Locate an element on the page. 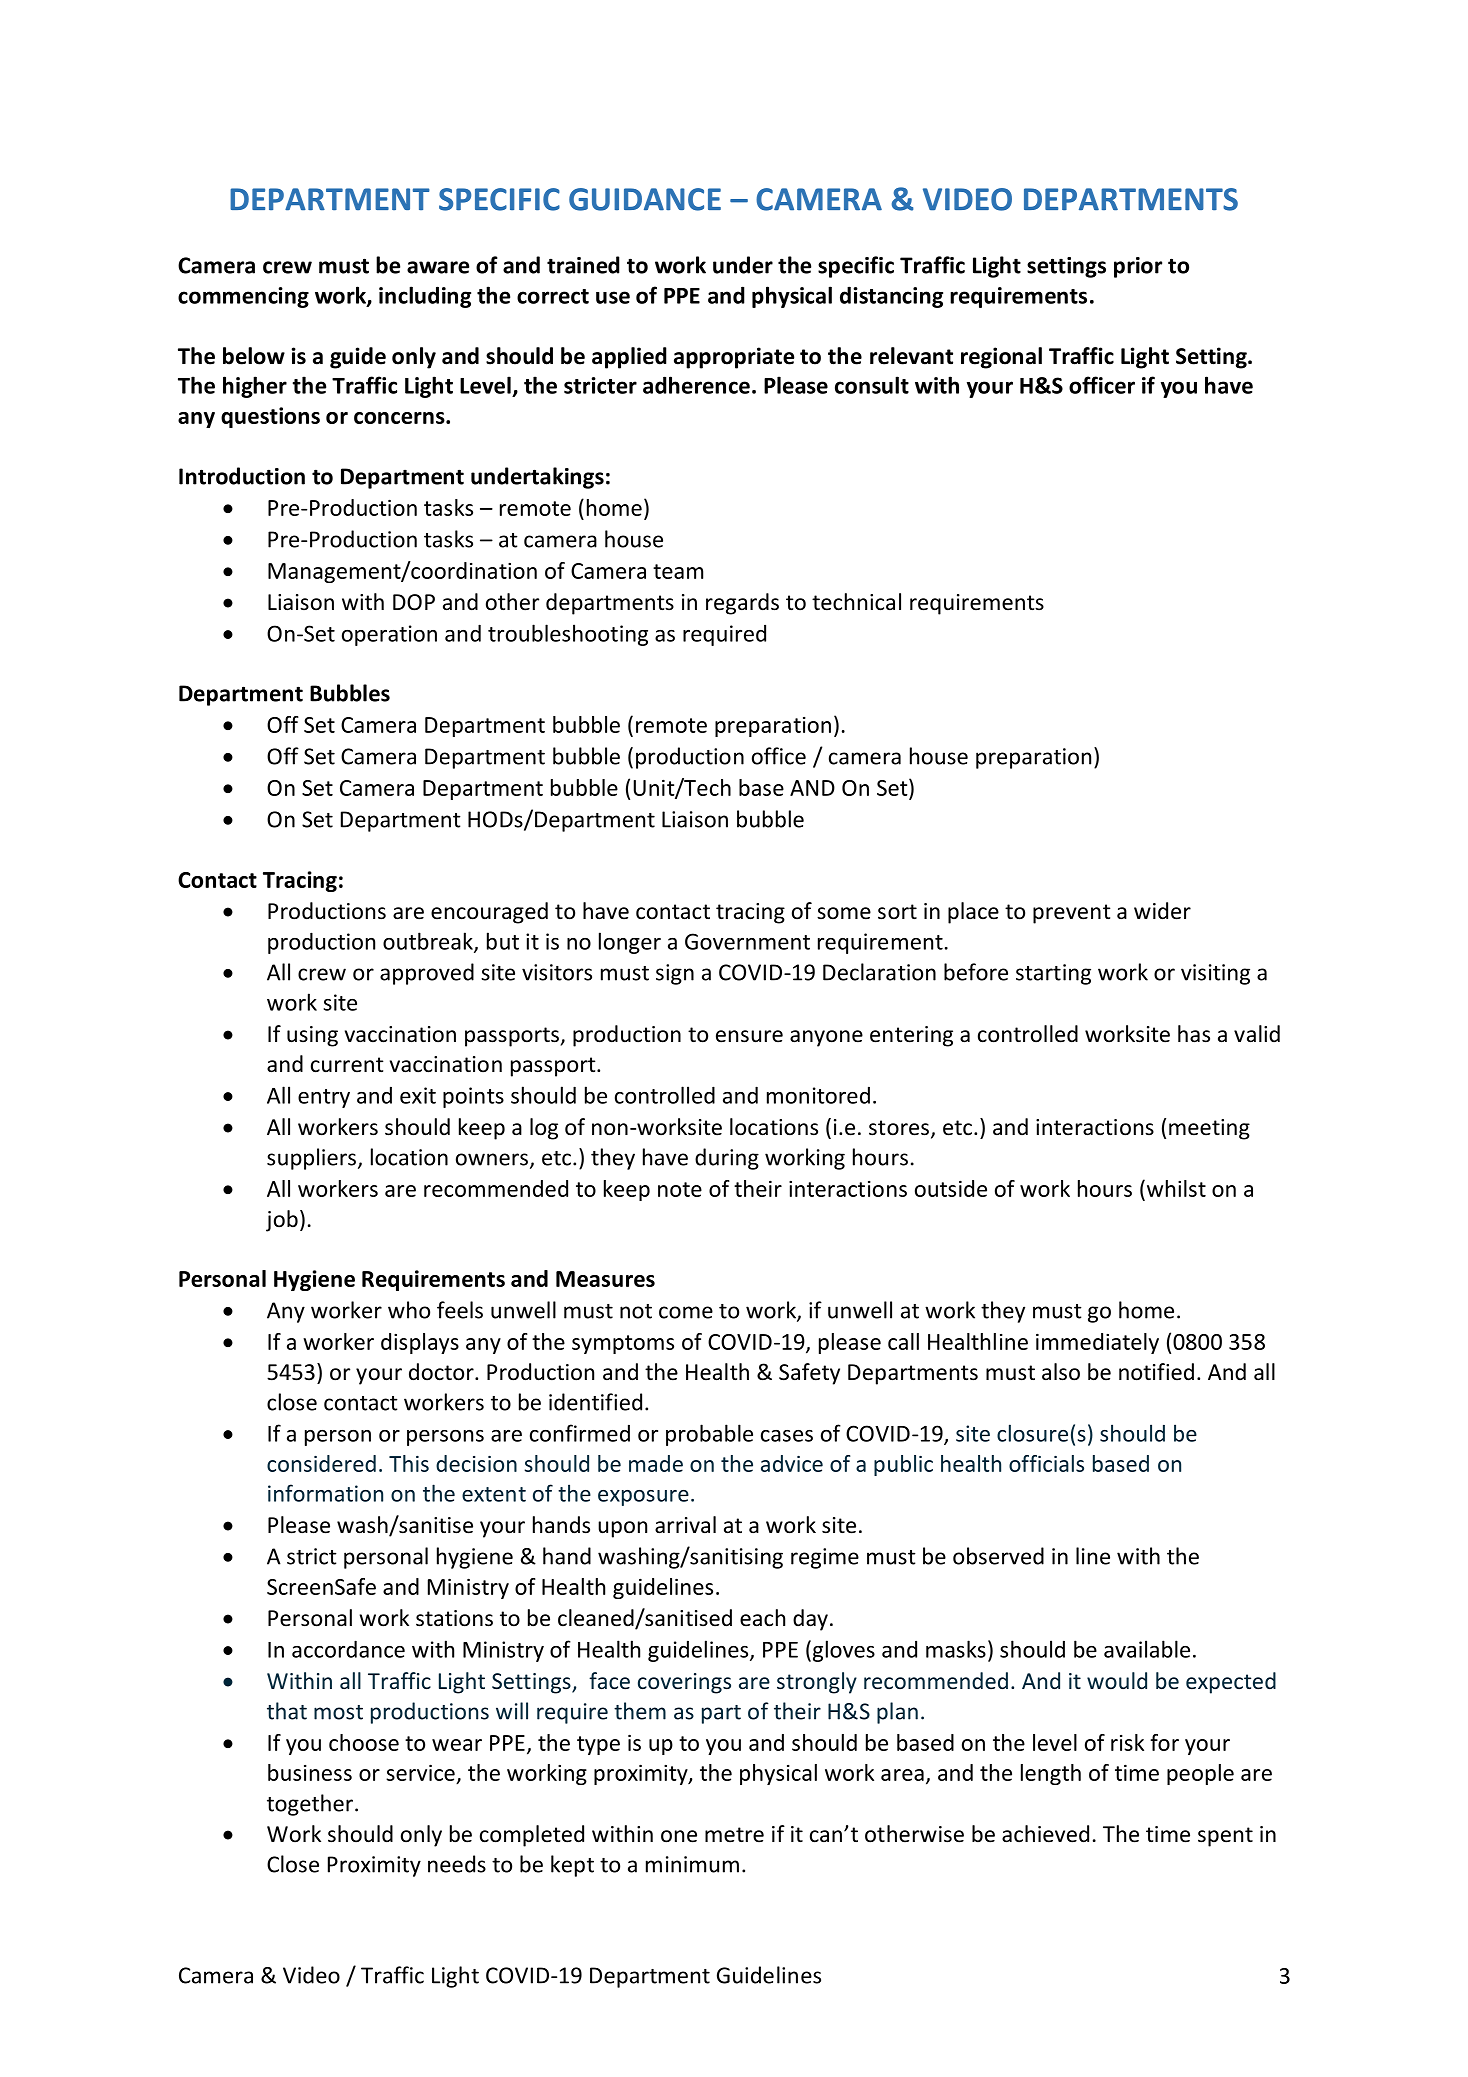 This document has width=1468, height=2077. wider is located at coordinates (1162, 911).
